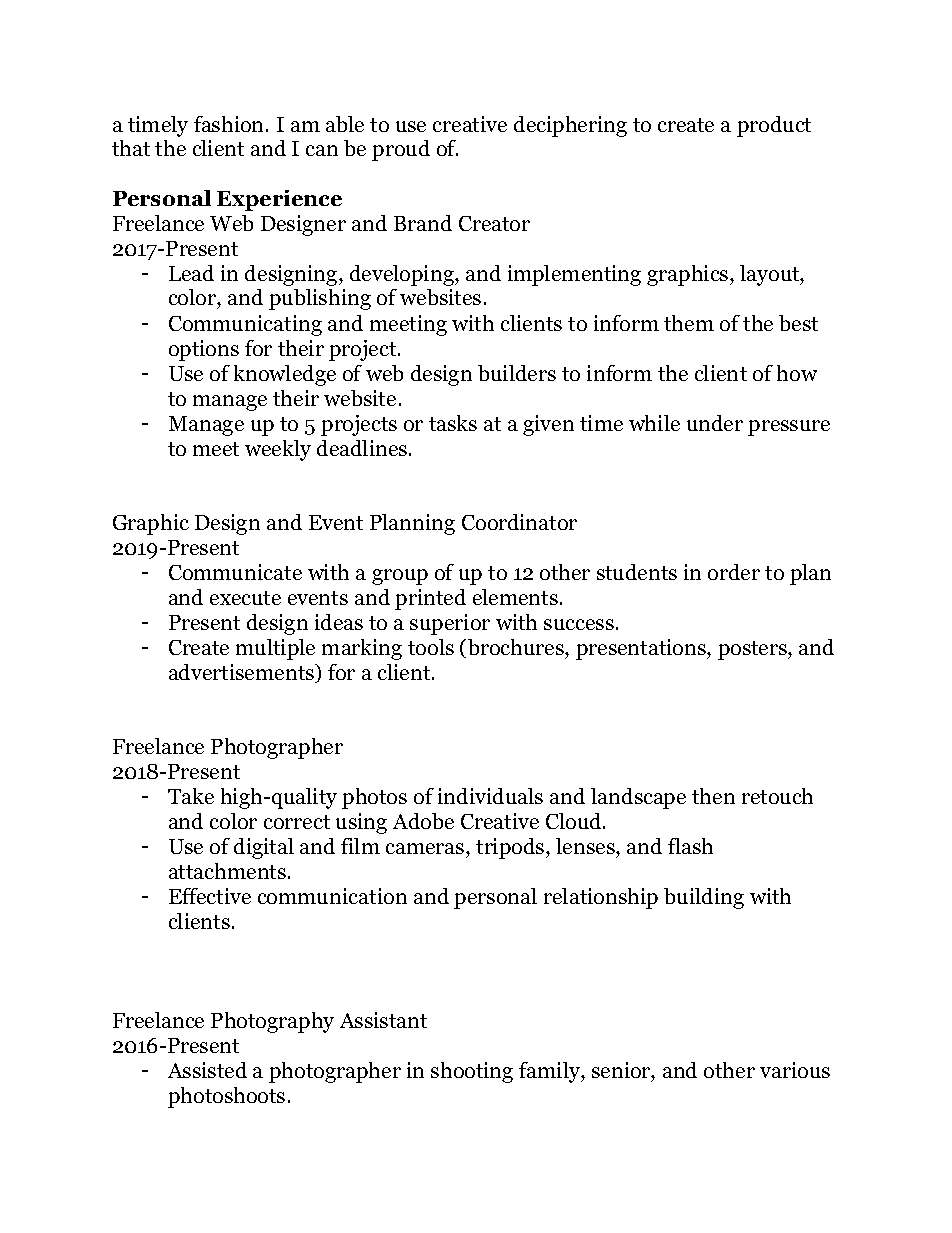 The height and width of the screenshot is (1233, 952). Describe the element at coordinates (734, 572) in the screenshot. I see `order` at that location.
